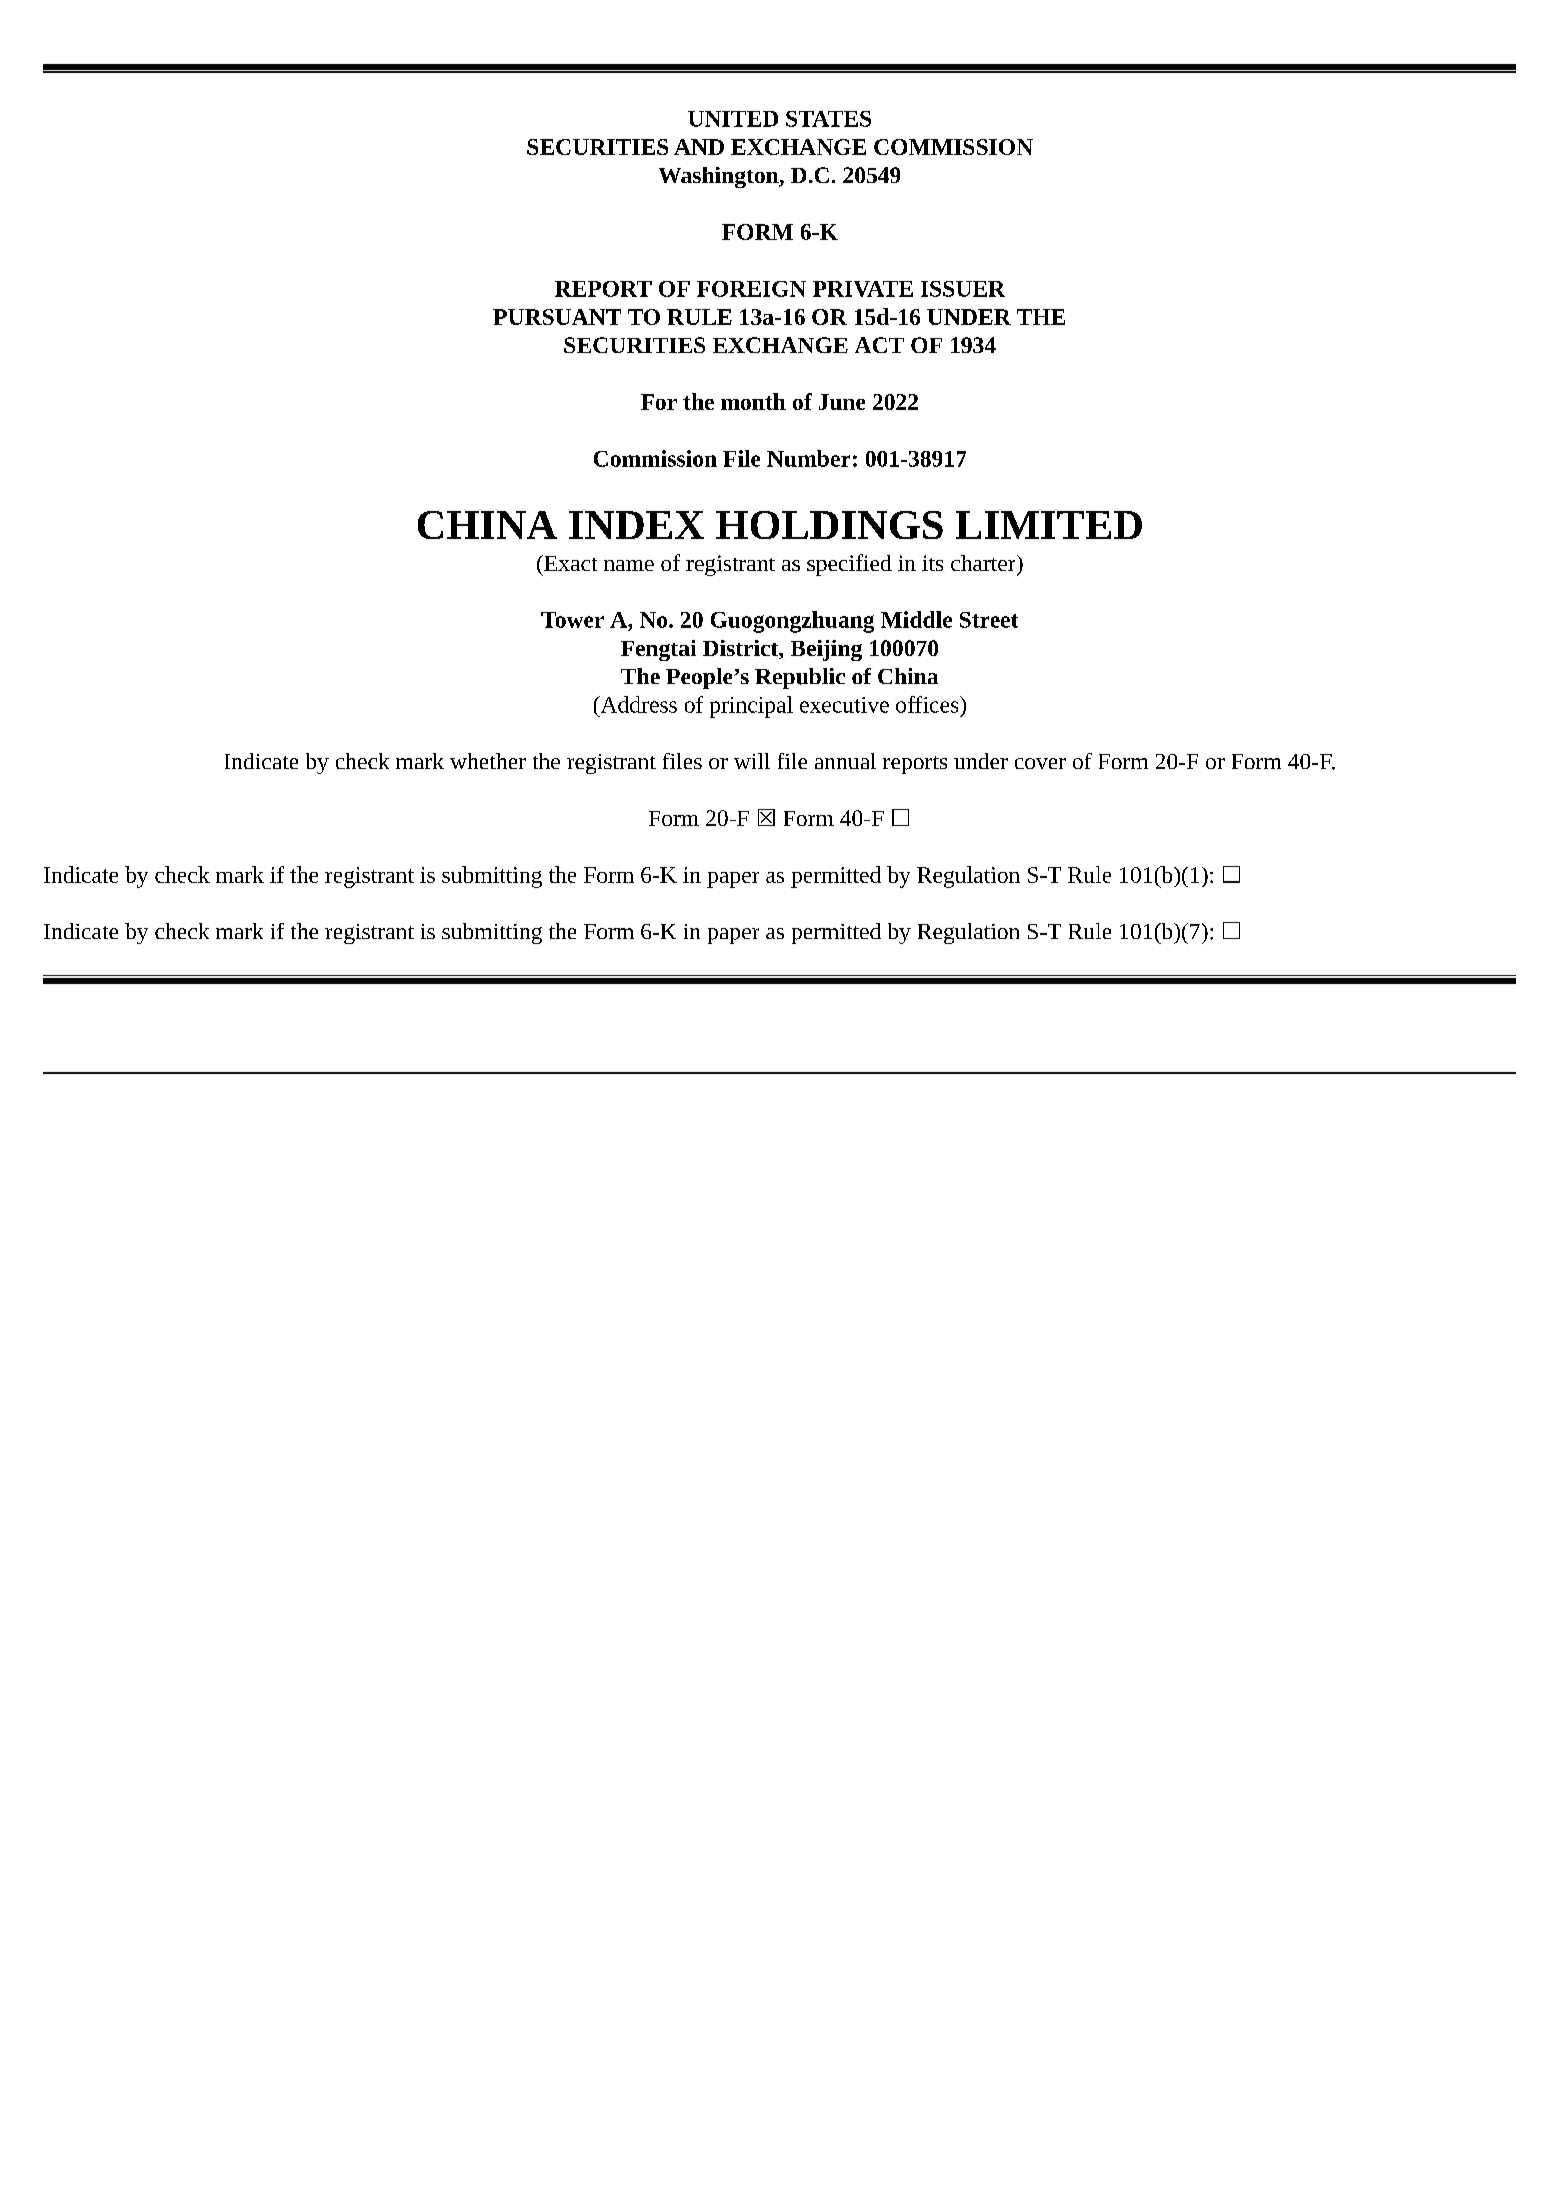 The image size is (1561, 2209). What do you see at coordinates (733, 119) in the page?
I see `UNITED` at bounding box center [733, 119].
